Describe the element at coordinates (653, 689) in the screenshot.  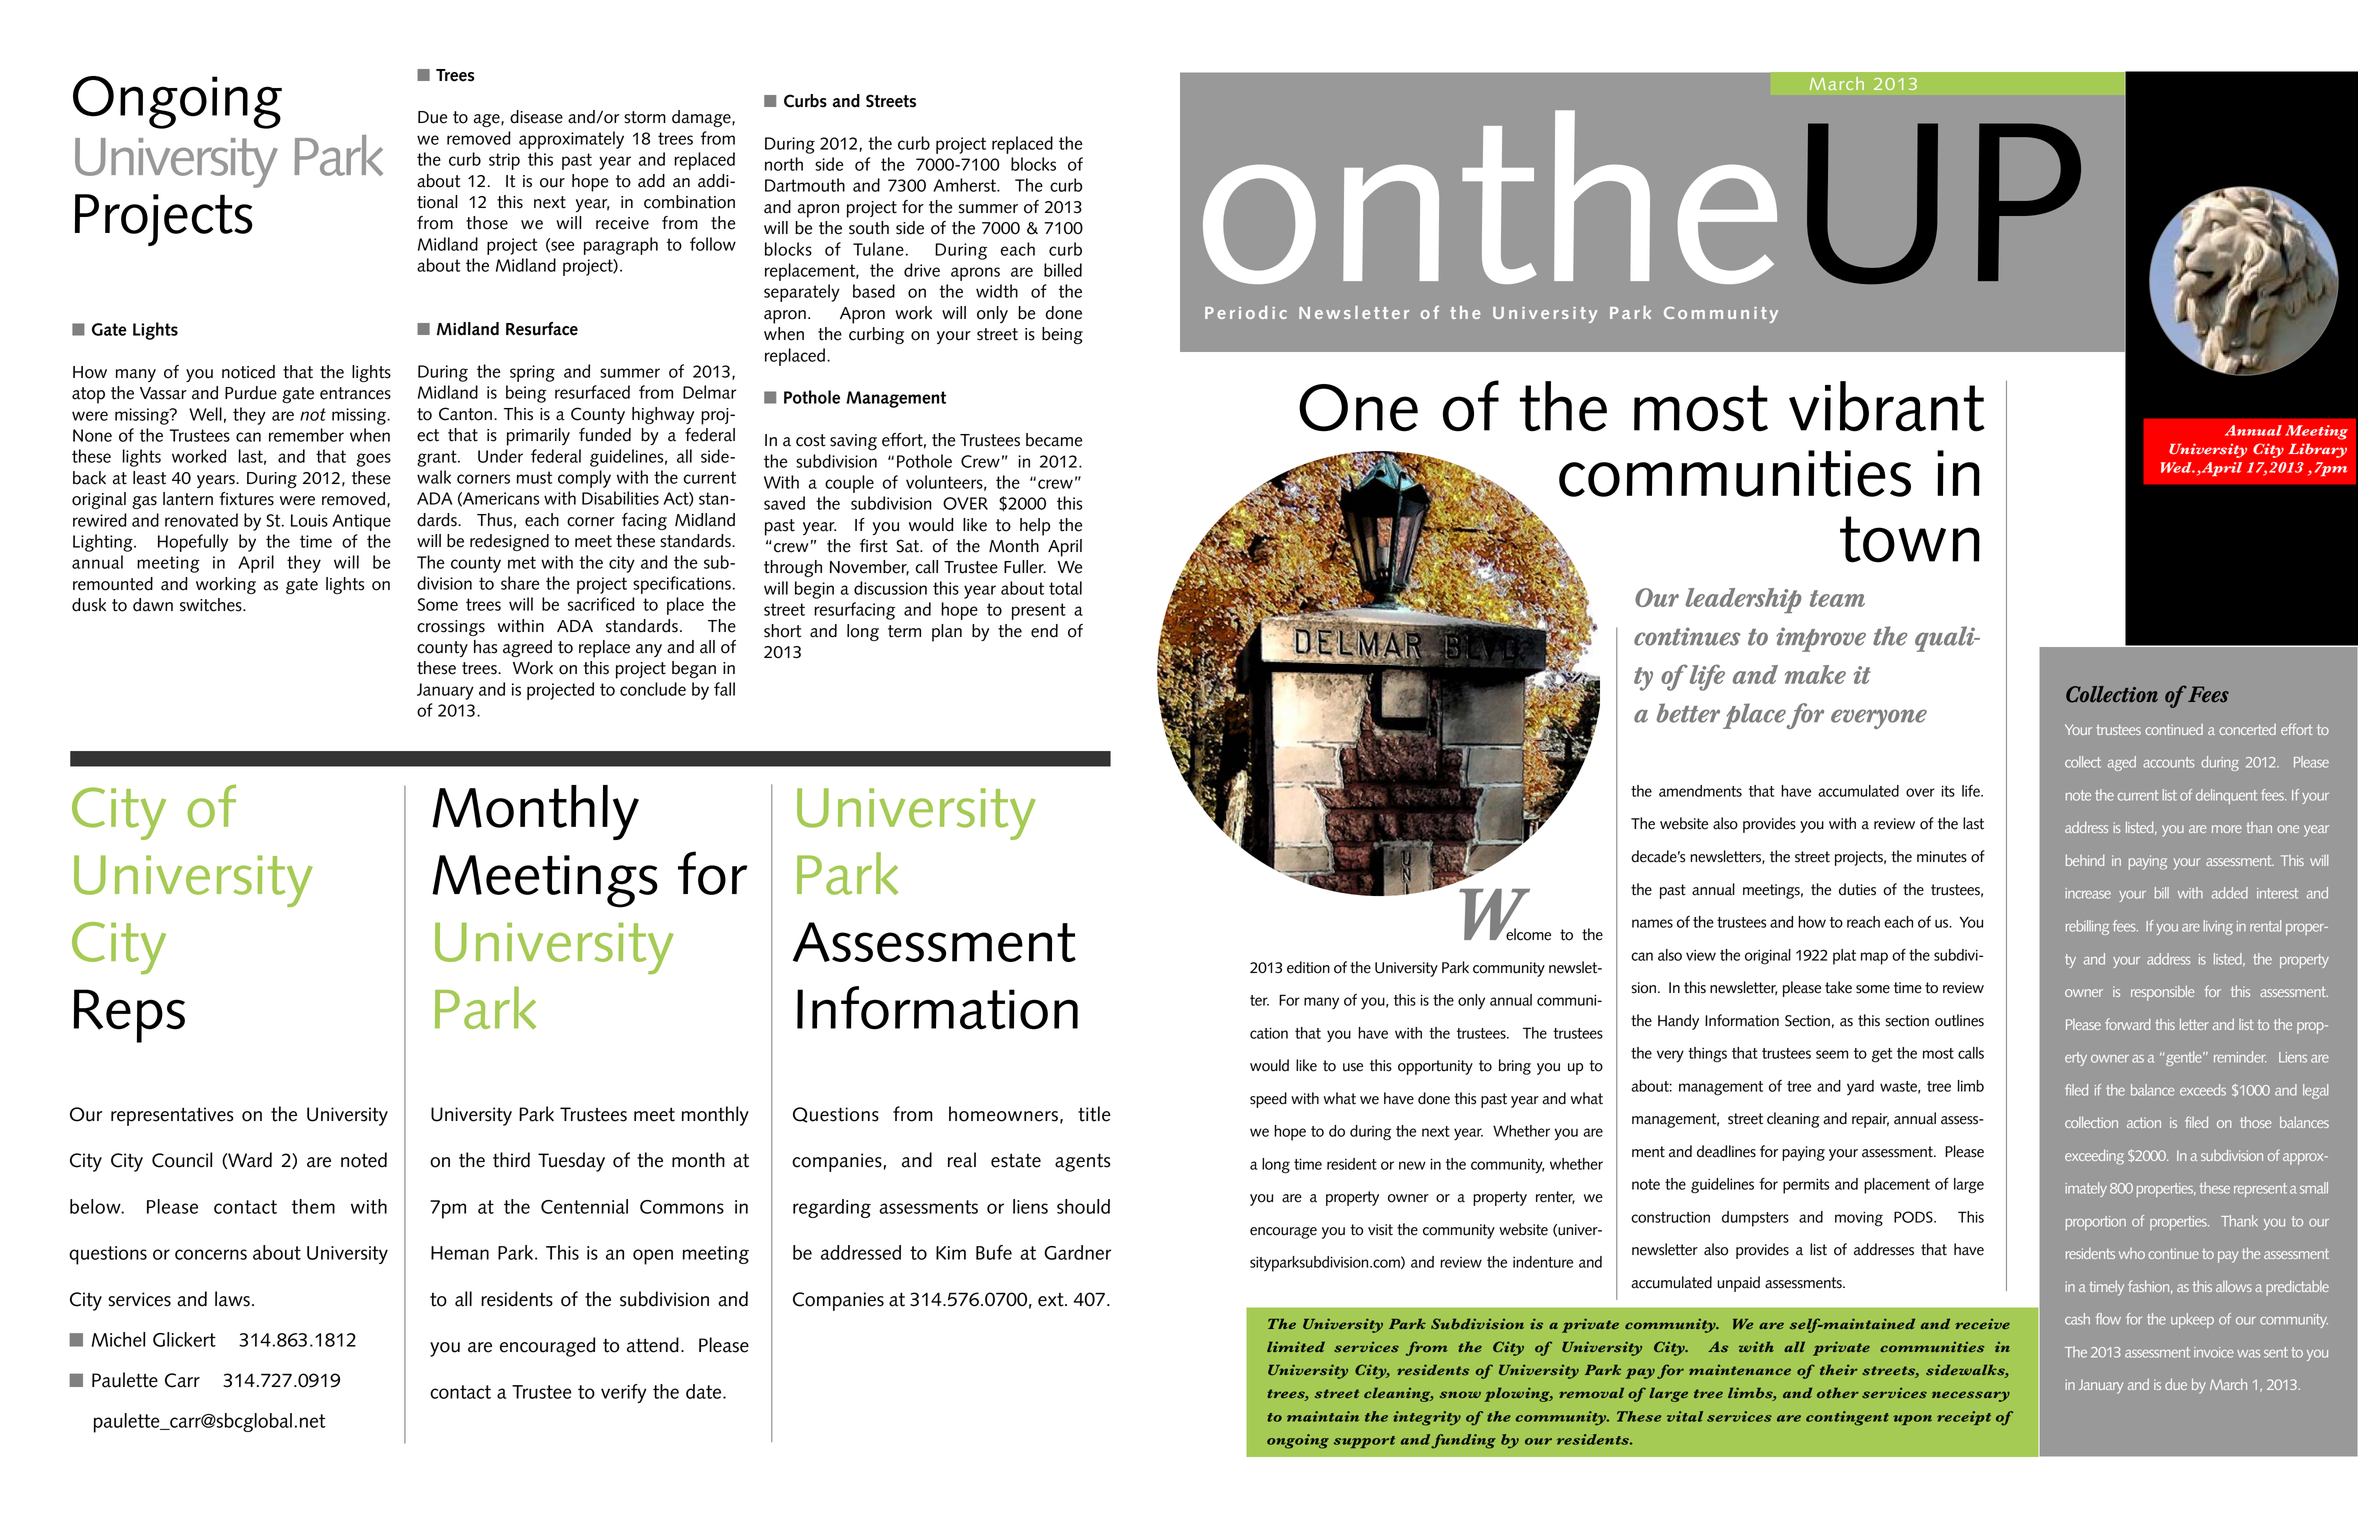
I see `conclude` at that location.
